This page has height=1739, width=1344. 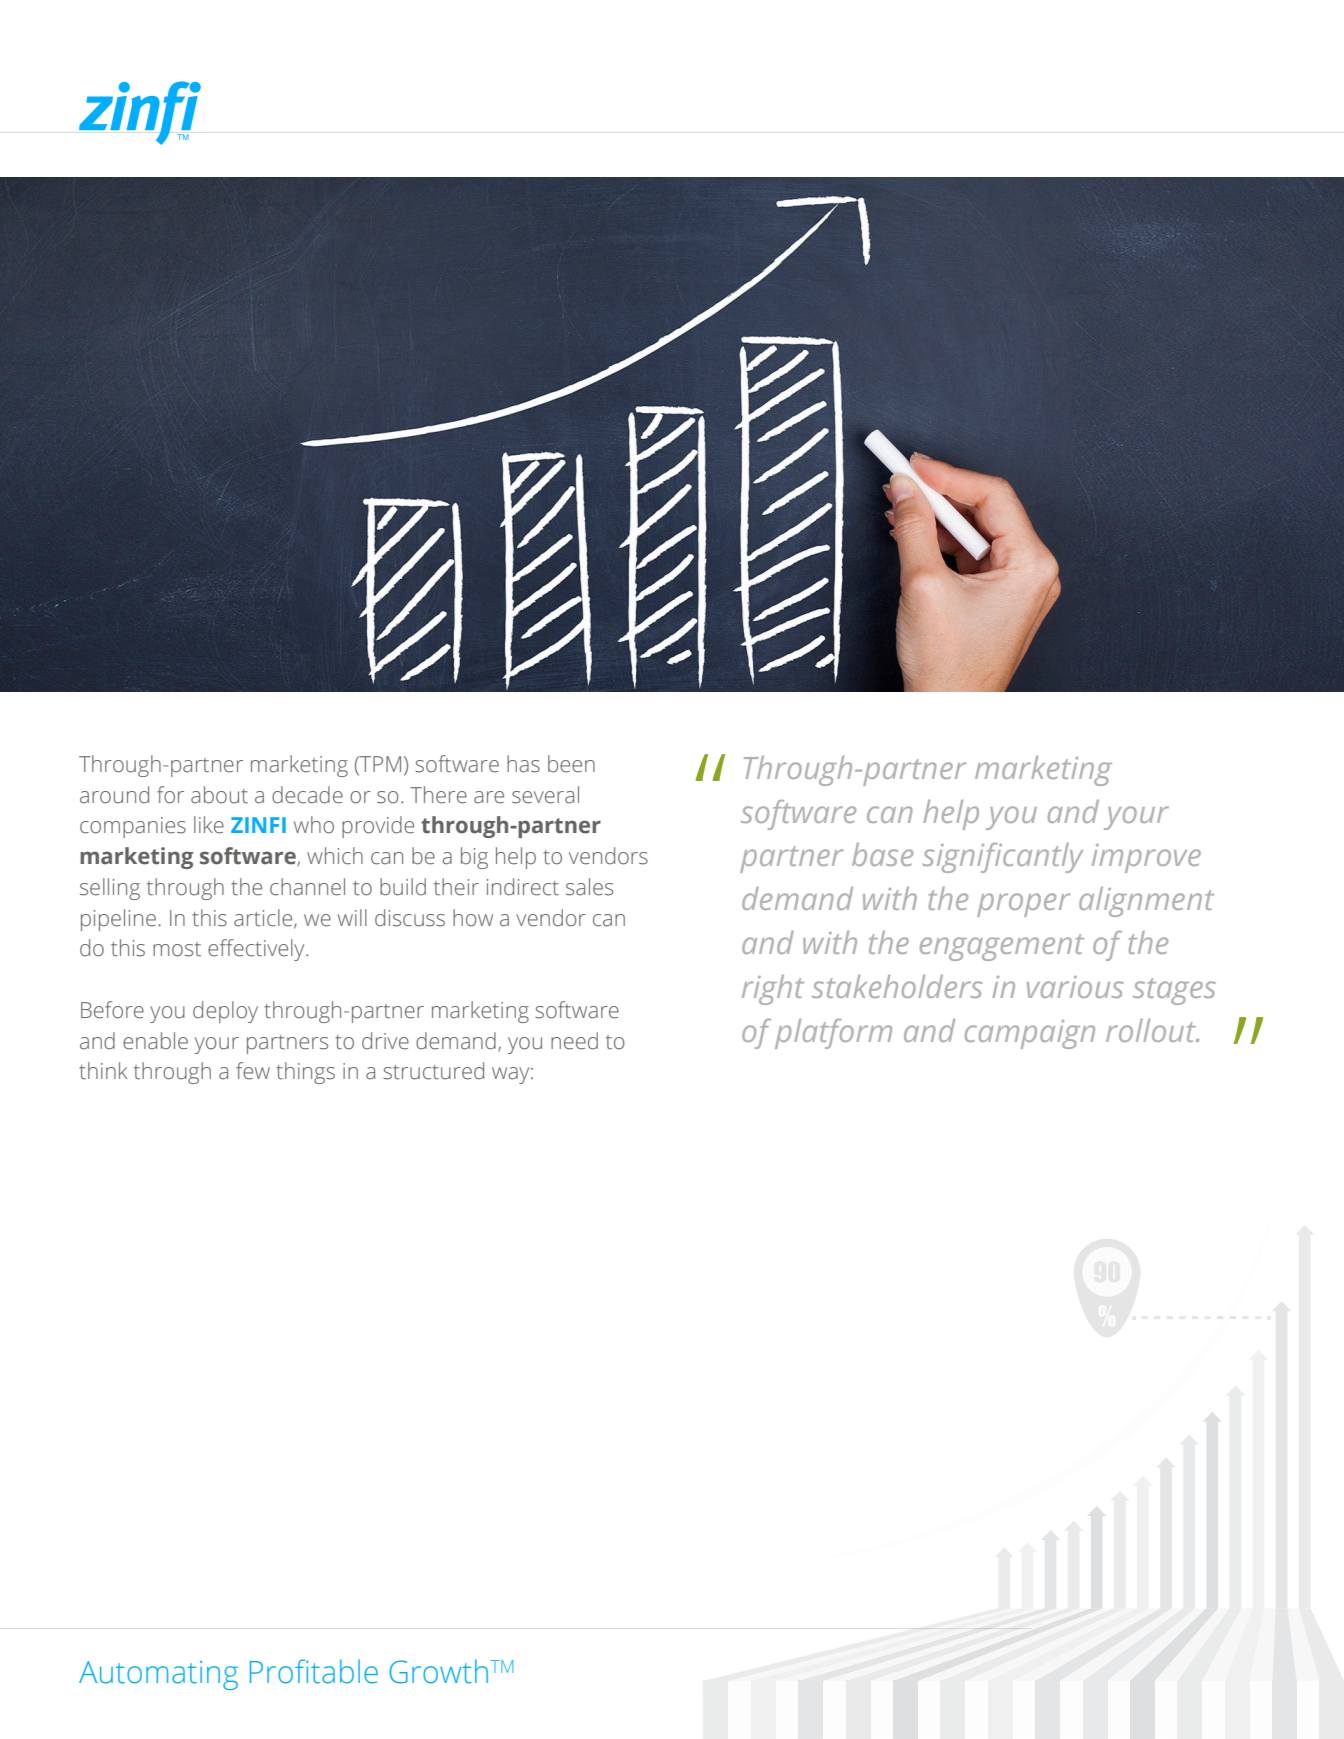 What do you see at coordinates (314, 1671) in the page?
I see `Profitable` at bounding box center [314, 1671].
